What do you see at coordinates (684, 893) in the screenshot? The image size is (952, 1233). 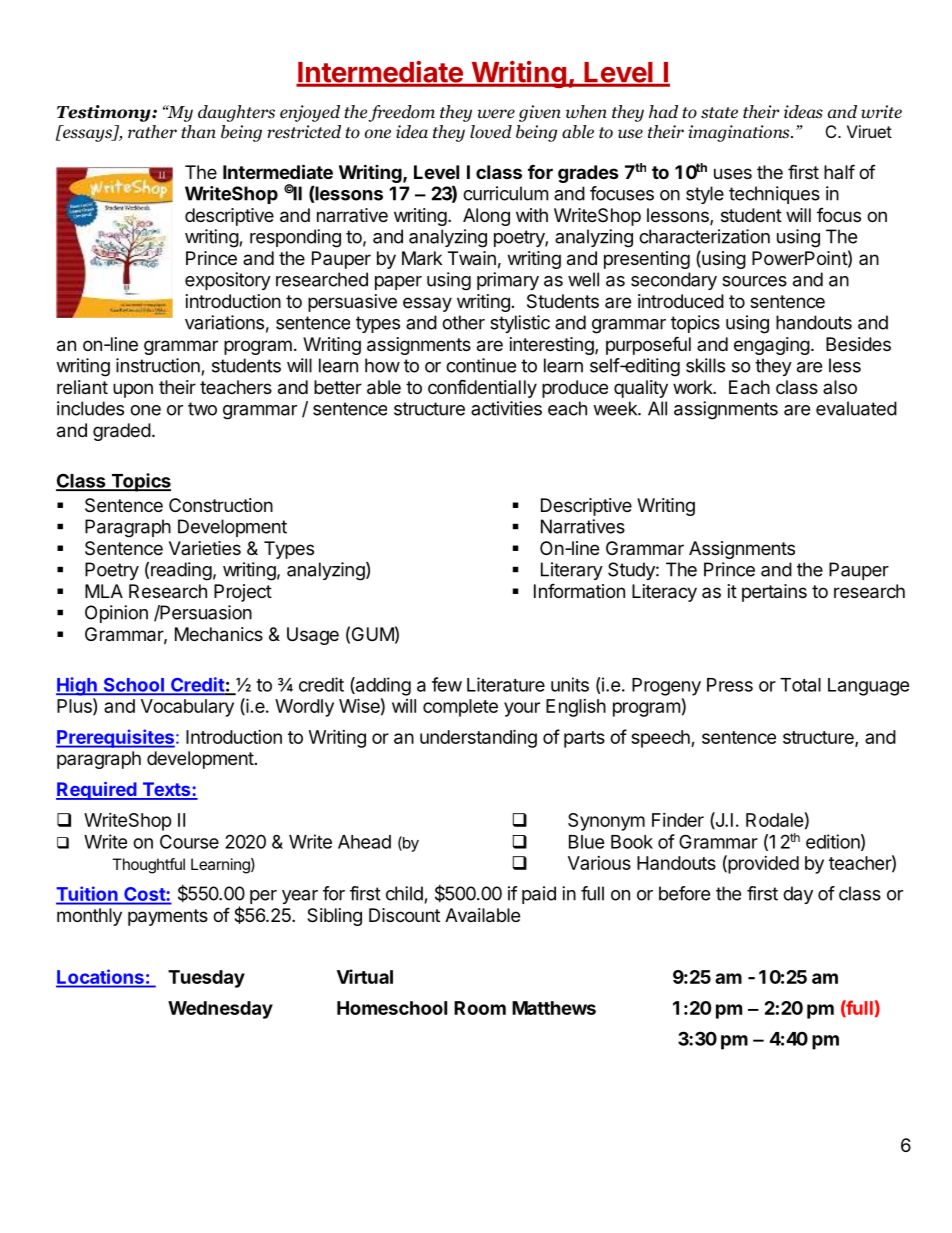 I see `before` at bounding box center [684, 893].
